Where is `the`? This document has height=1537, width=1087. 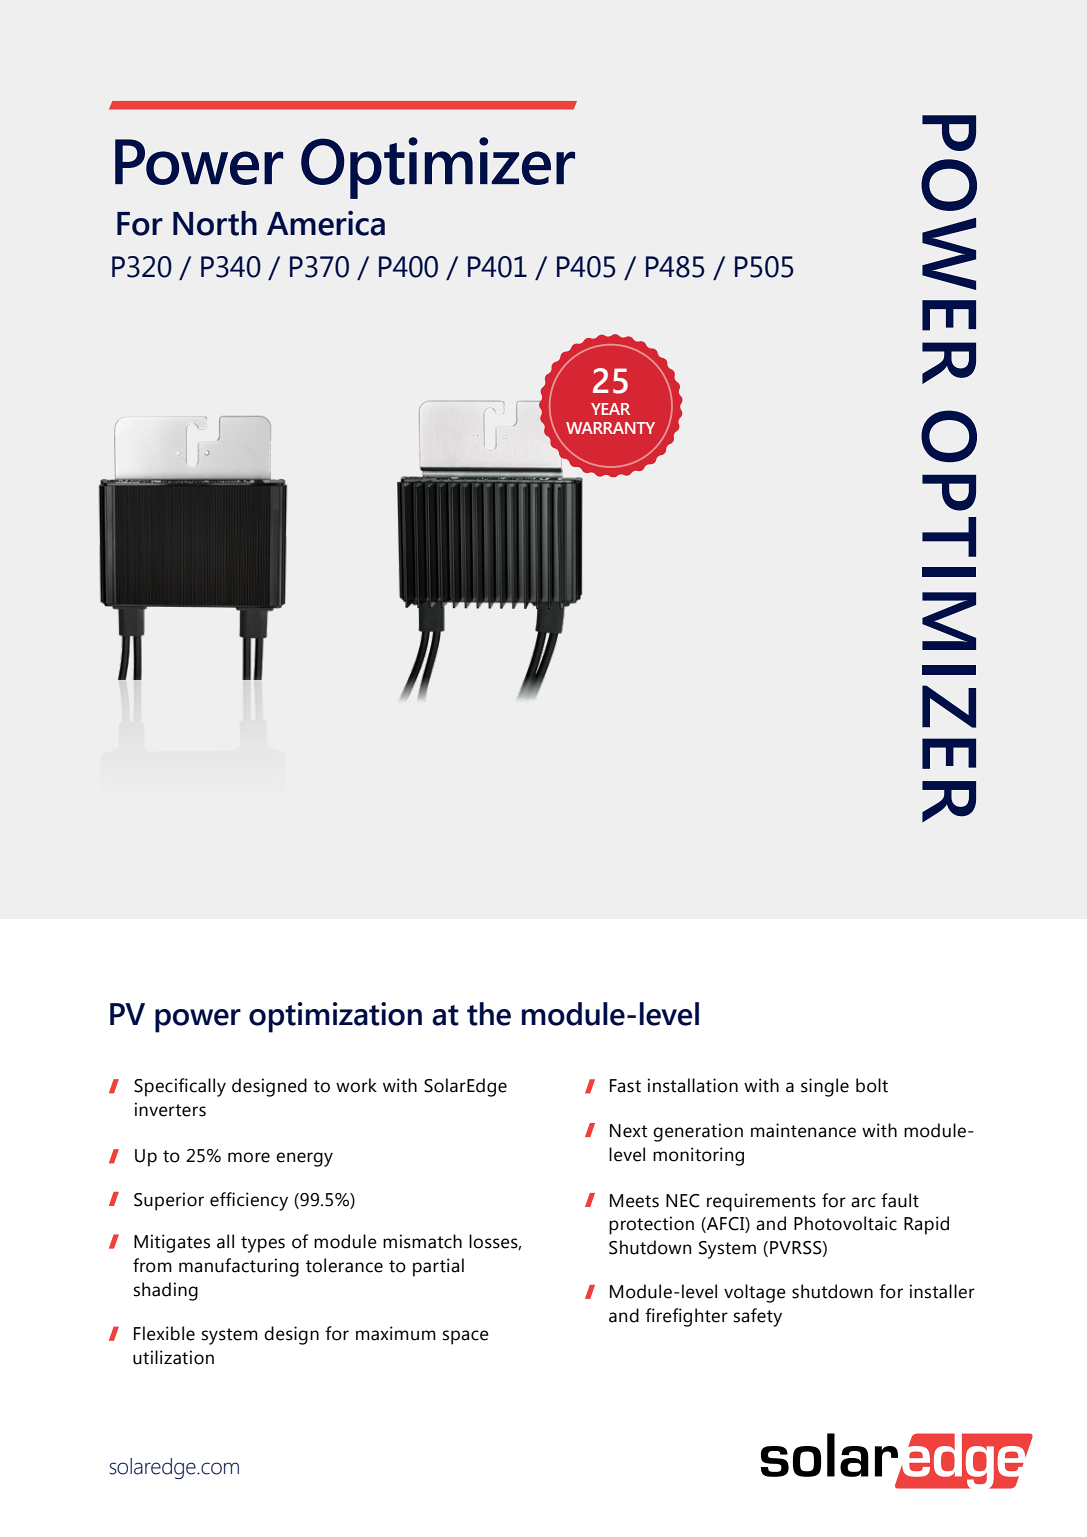
the is located at coordinates (489, 1014).
